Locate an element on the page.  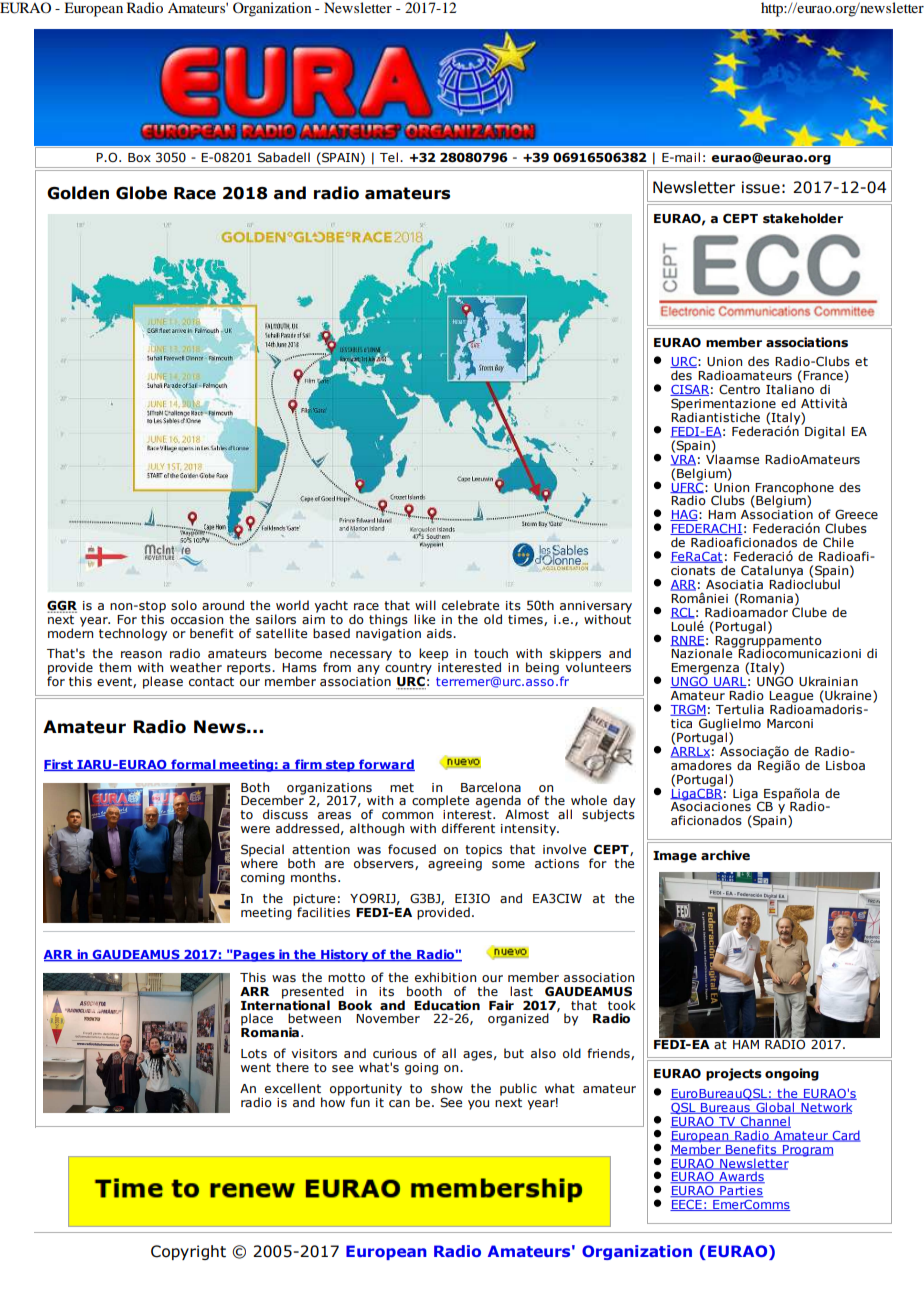
celebrate is located at coordinates (470, 605).
